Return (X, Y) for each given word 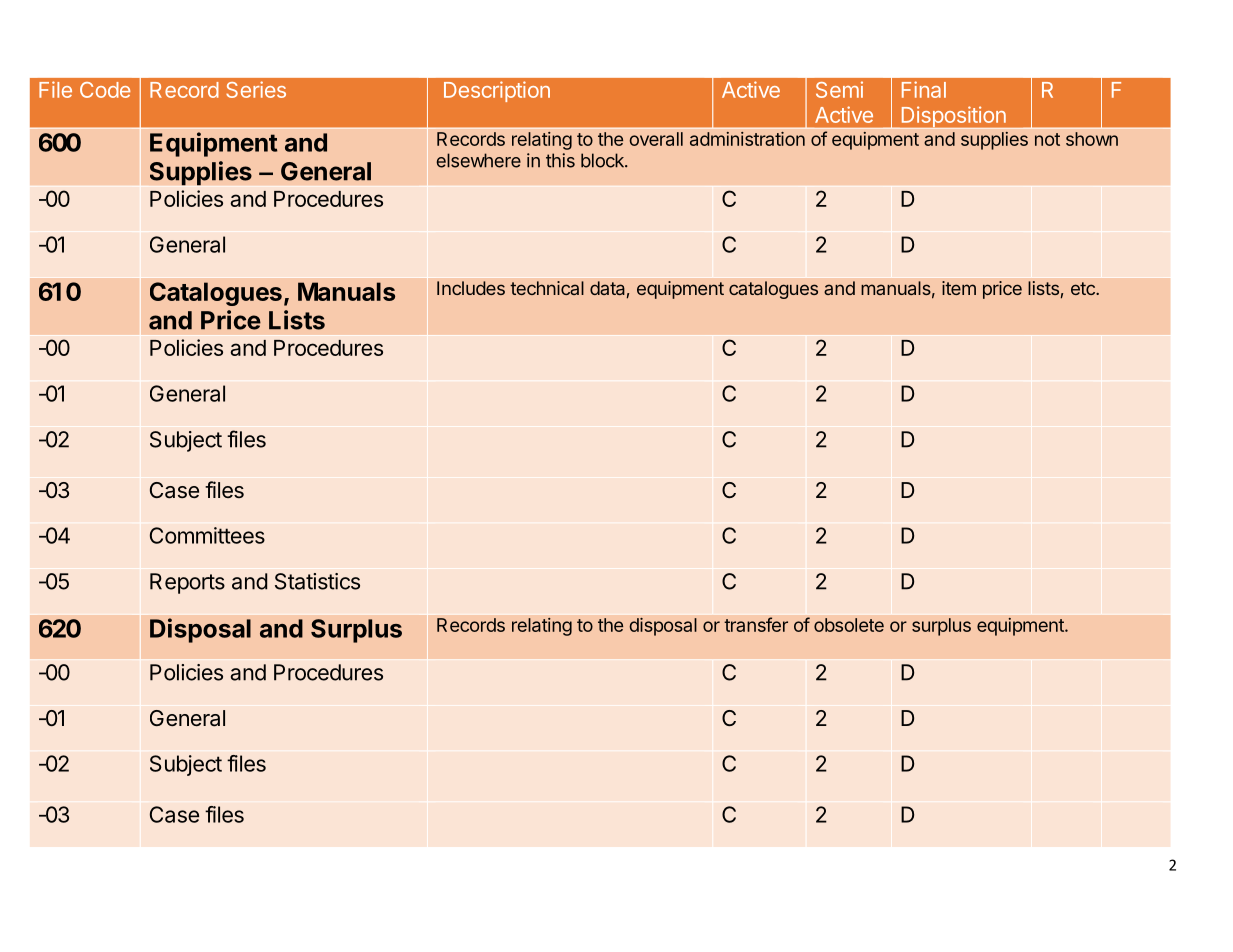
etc (1084, 288)
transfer (756, 624)
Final (924, 89)
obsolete (849, 625)
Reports (187, 583)
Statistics (317, 581)
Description (497, 91)
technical (547, 288)
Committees (207, 535)
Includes (471, 288)
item (959, 288)
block (603, 160)
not (1047, 139)
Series (256, 89)
